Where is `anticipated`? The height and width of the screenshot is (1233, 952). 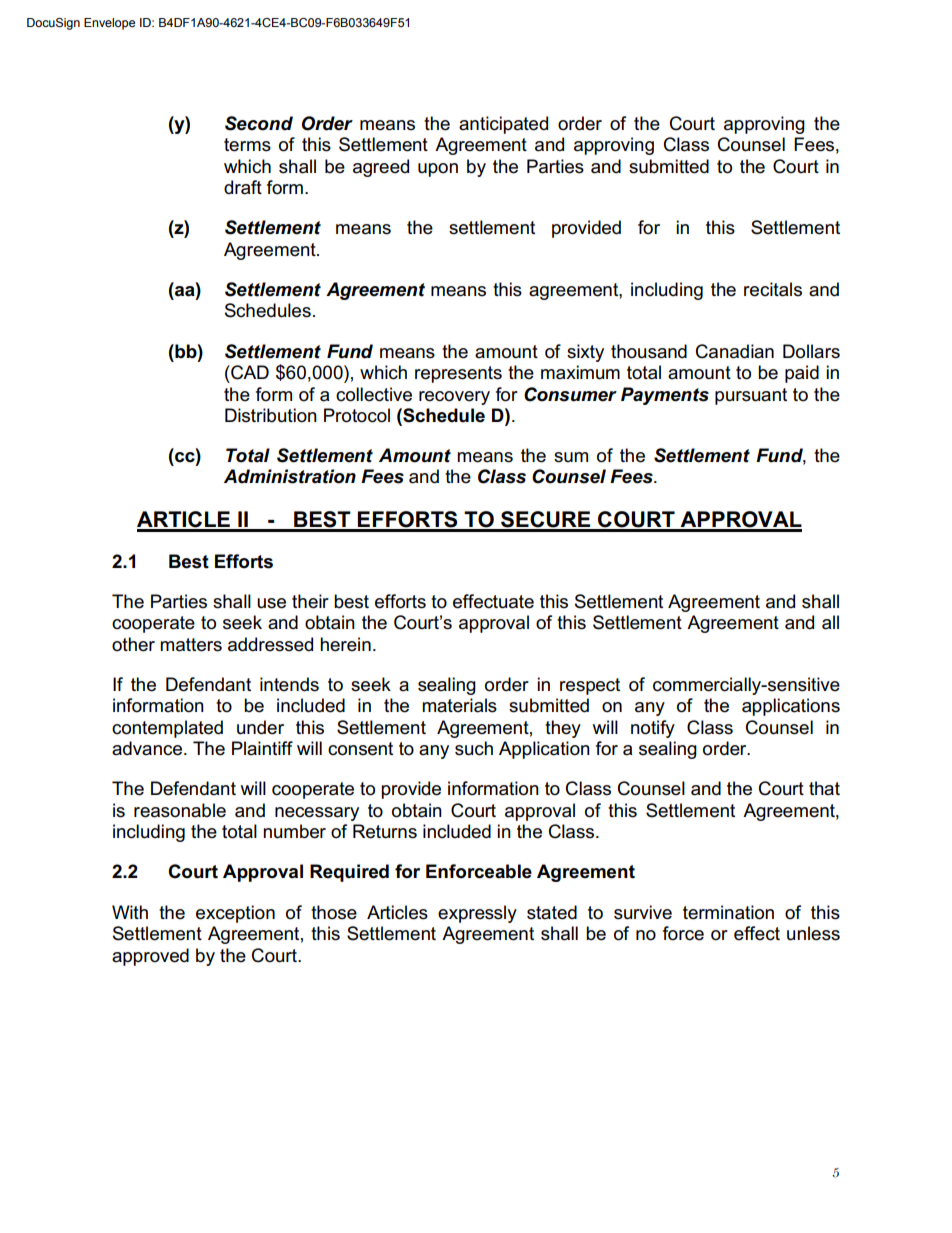 anticipated is located at coordinates (503, 125).
